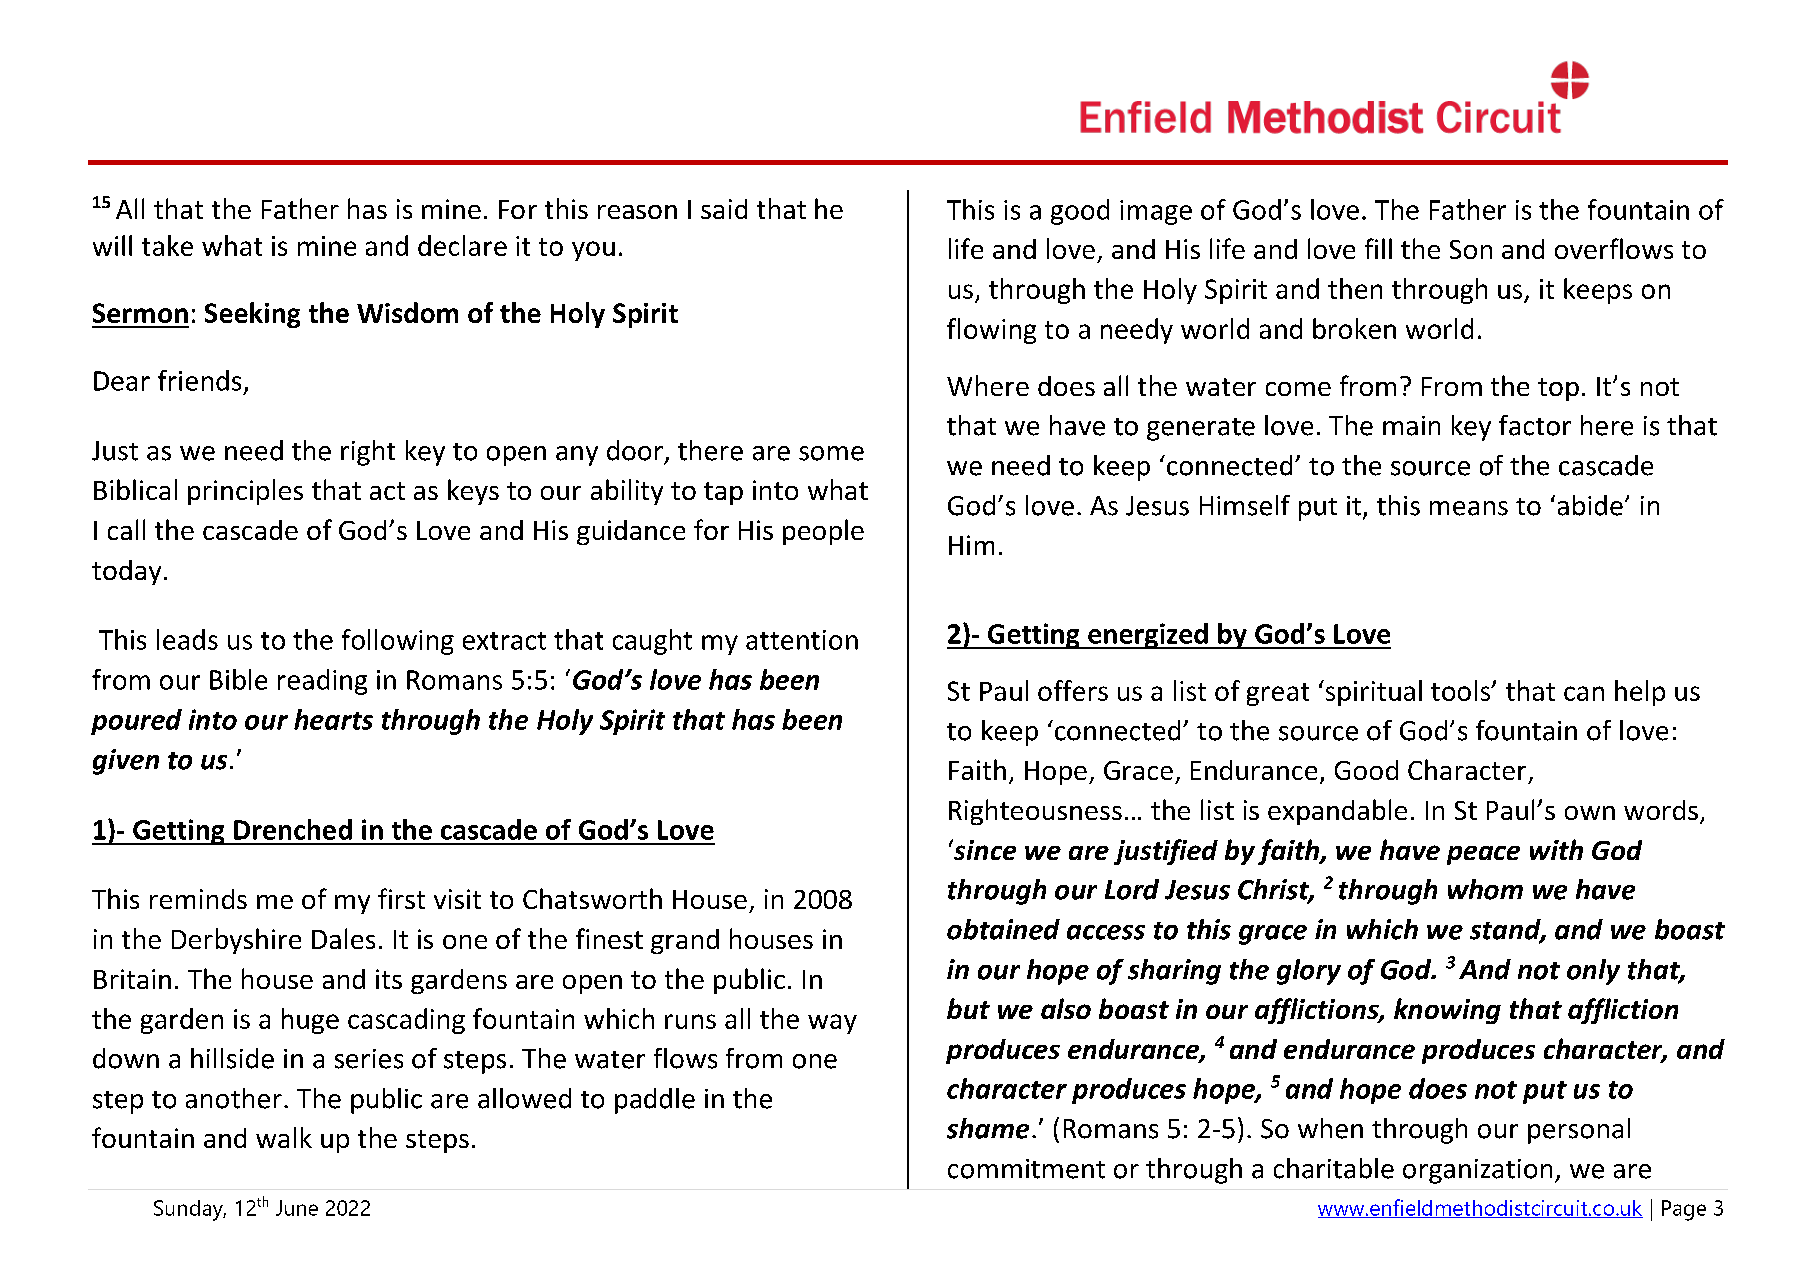  What do you see at coordinates (1462, 690) in the image?
I see `tools` at bounding box center [1462, 690].
